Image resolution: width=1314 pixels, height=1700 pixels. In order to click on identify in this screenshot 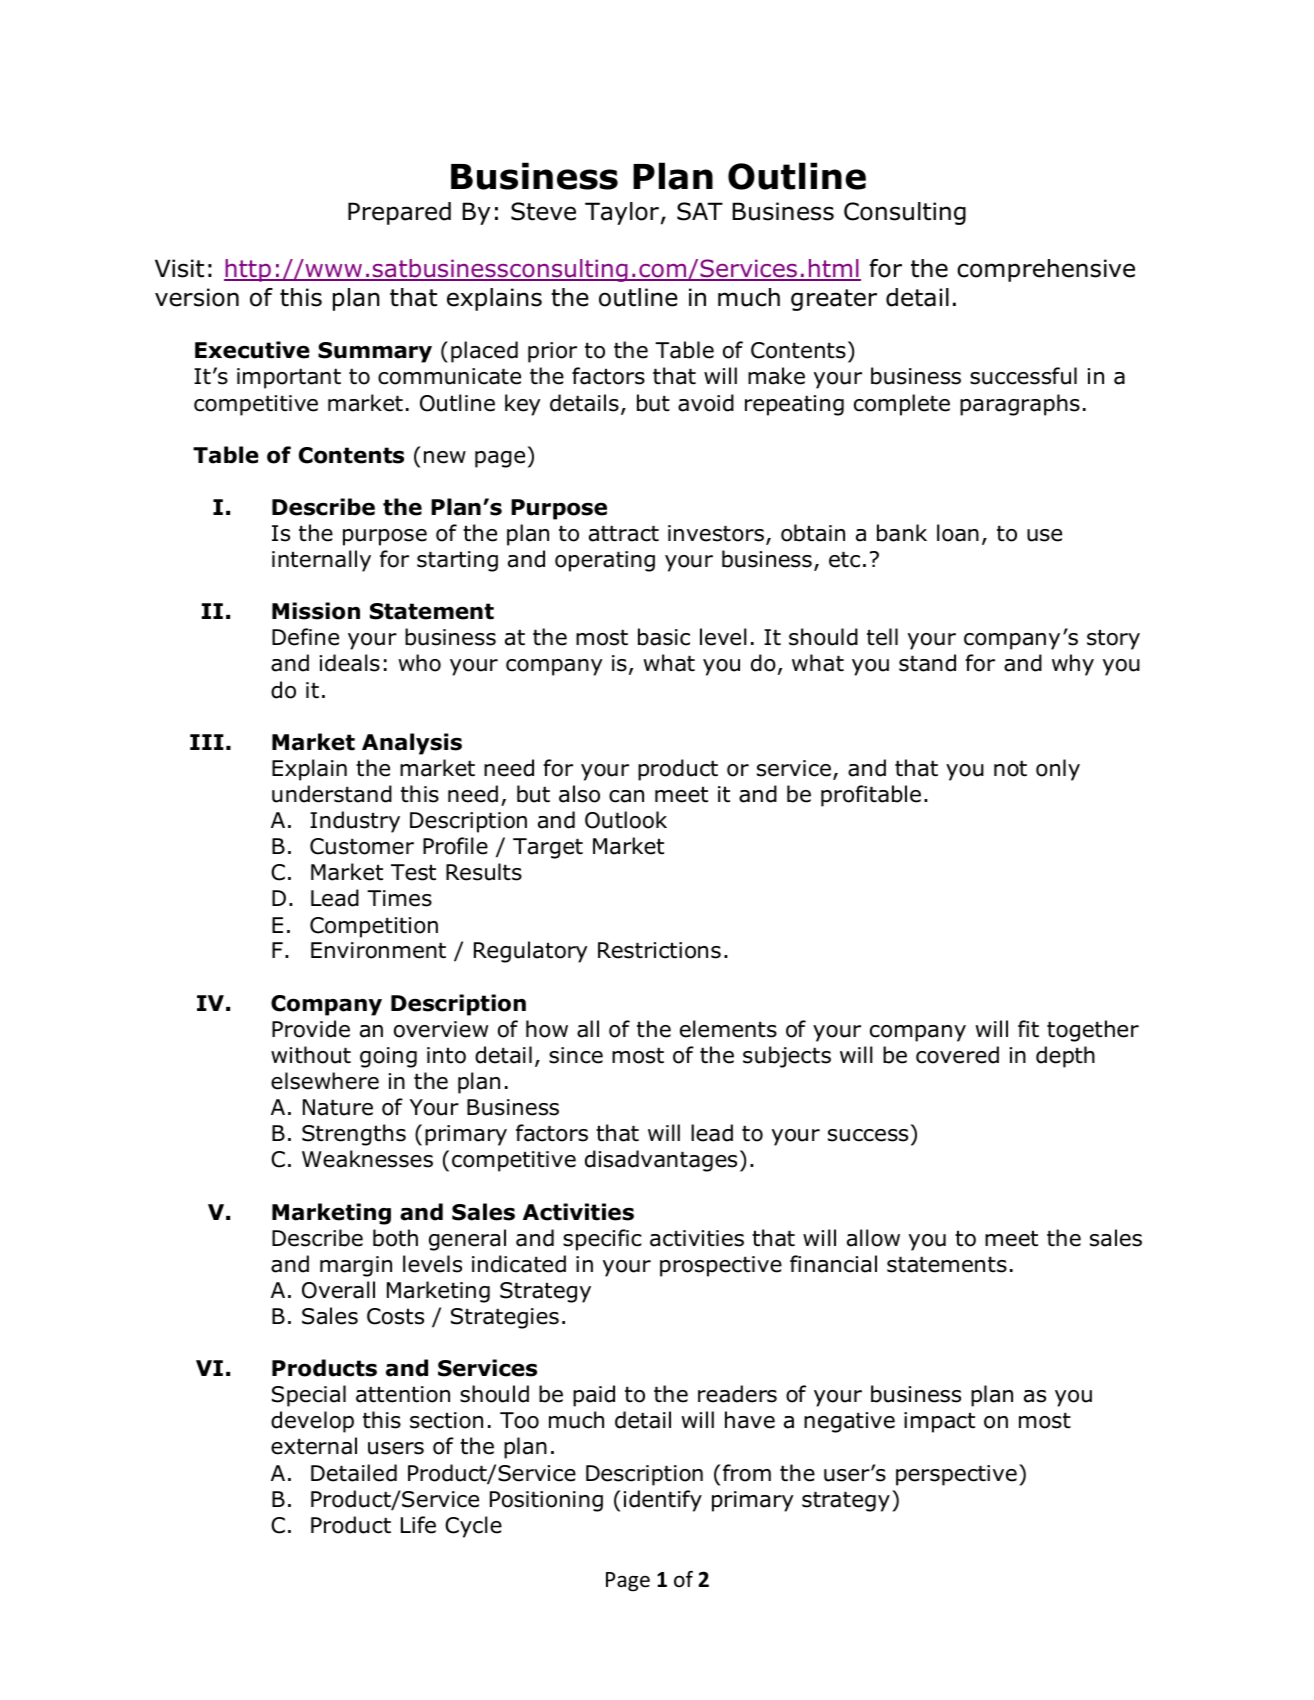, I will do `click(663, 1501)`.
